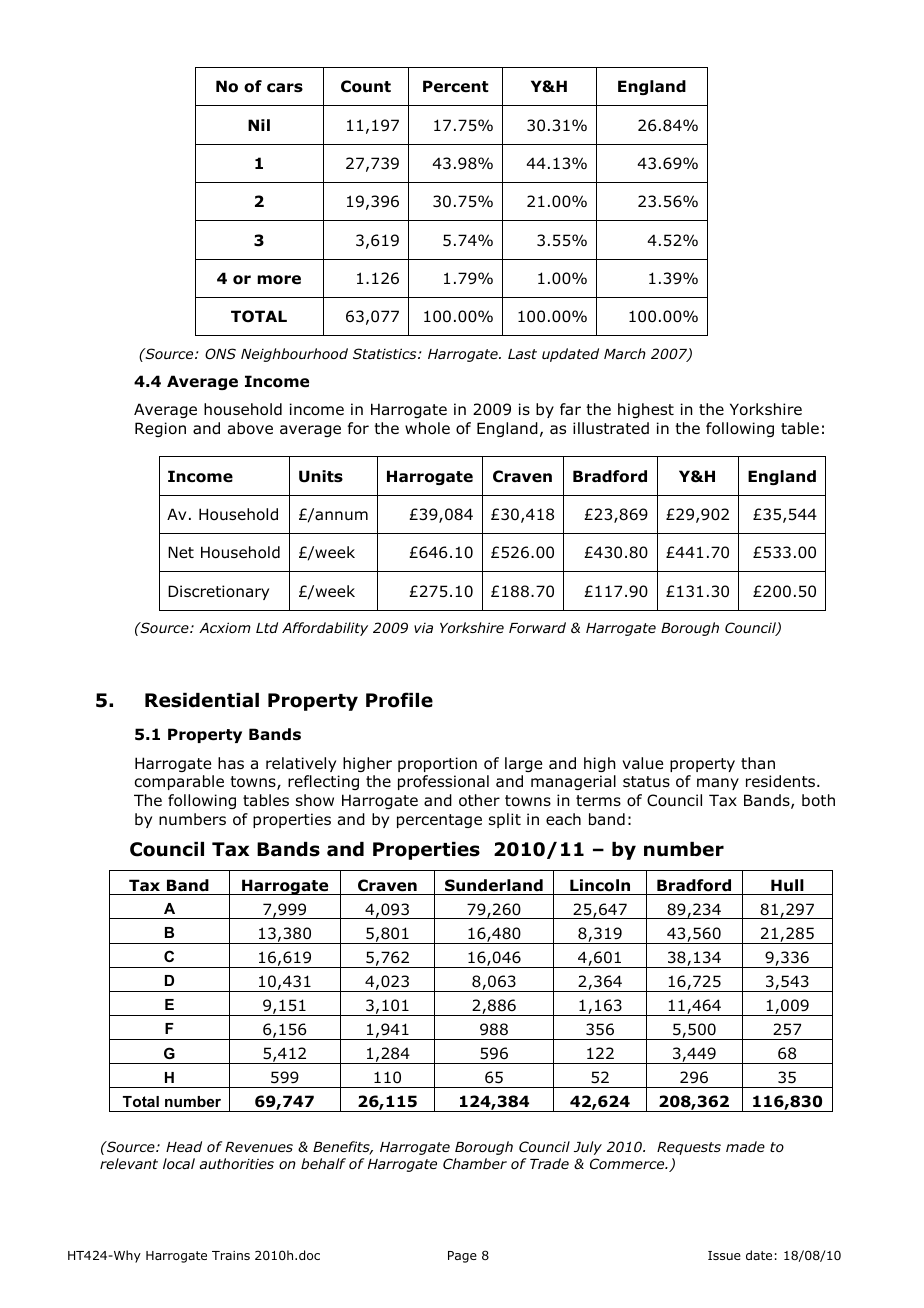  I want to click on Nil, so click(259, 125).
